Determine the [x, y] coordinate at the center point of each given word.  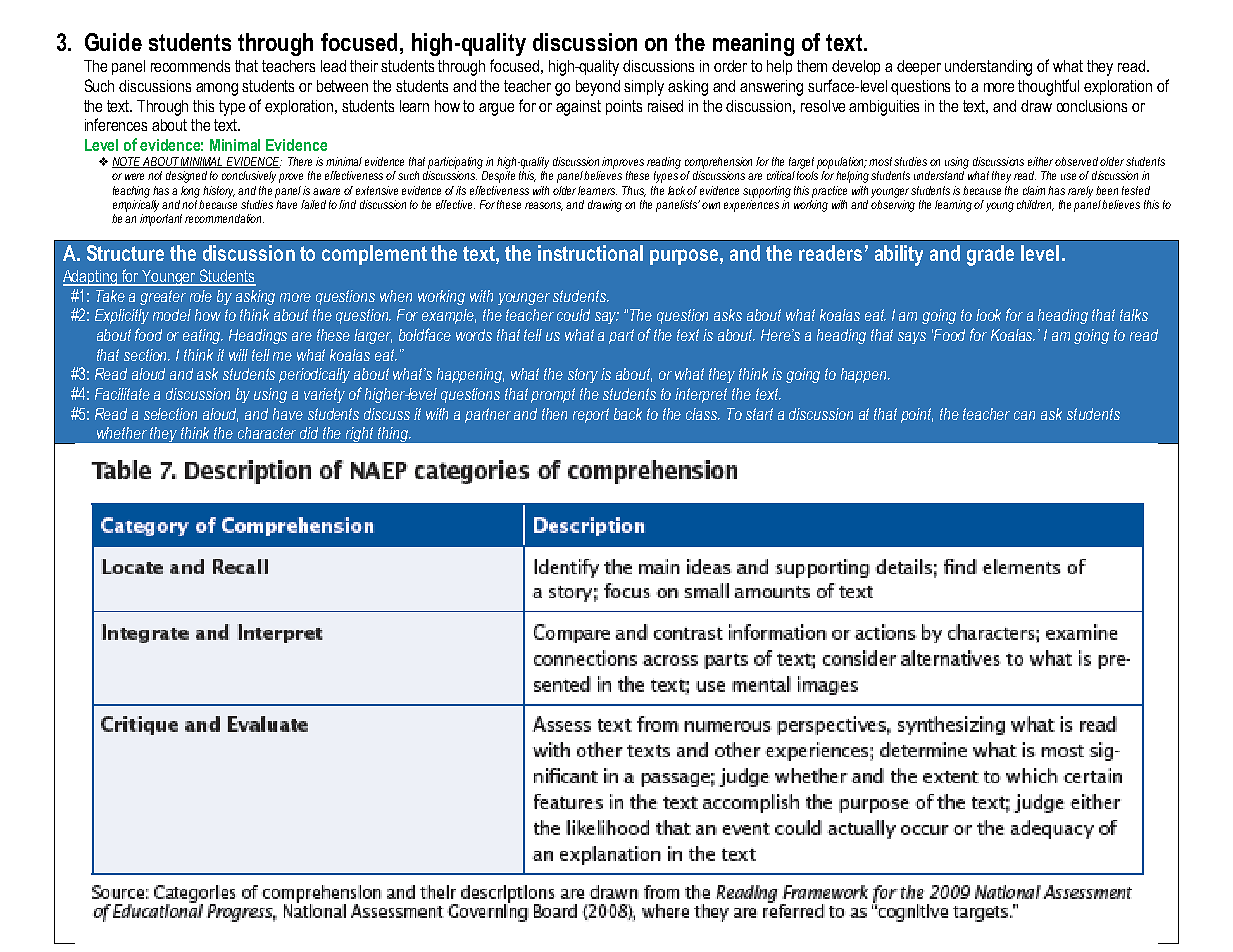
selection [170, 414]
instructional [590, 253]
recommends [190, 66]
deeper [919, 67]
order [730, 66]
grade [990, 255]
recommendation [224, 218]
